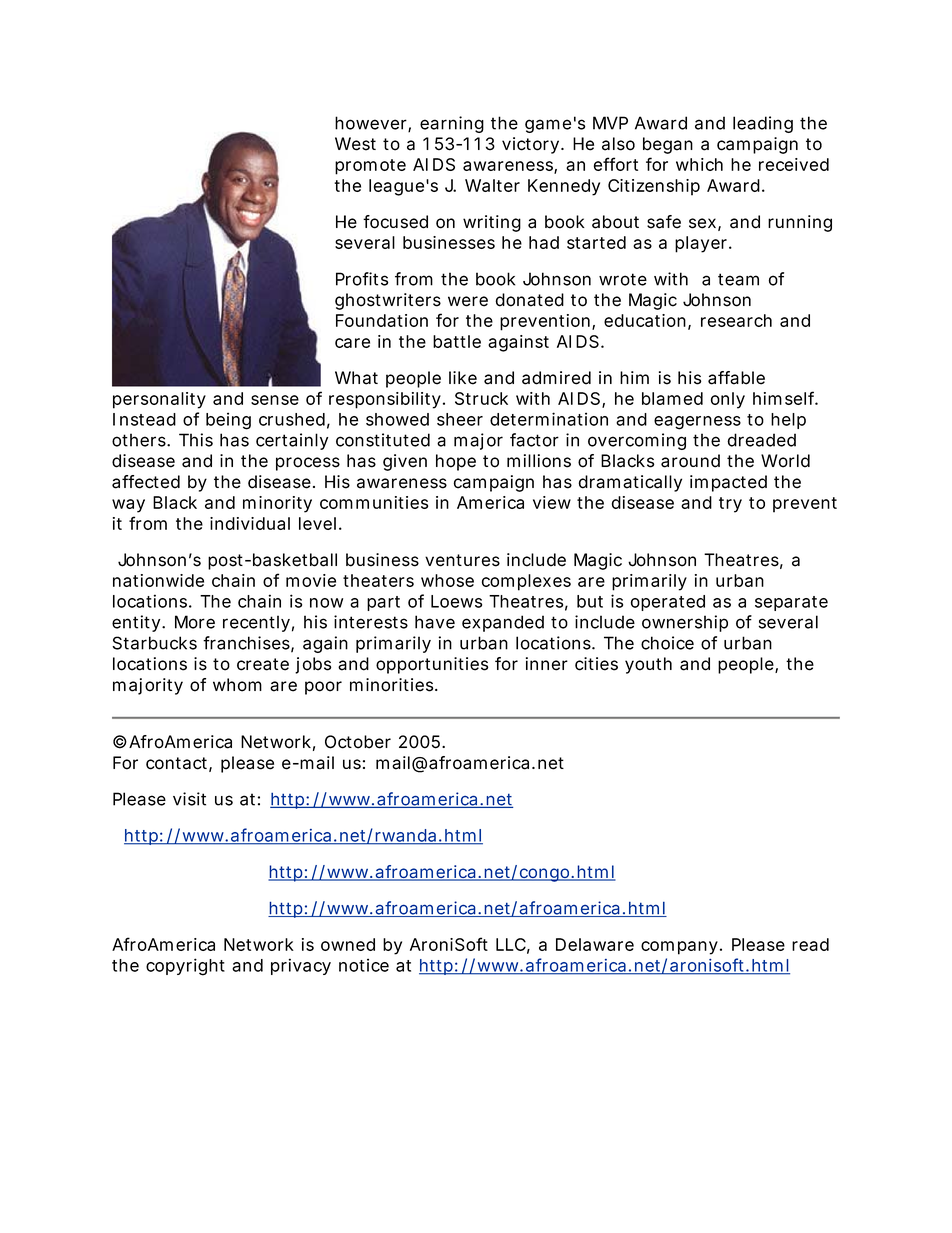  Describe the element at coordinates (237, 685) in the document. I see `whom` at that location.
